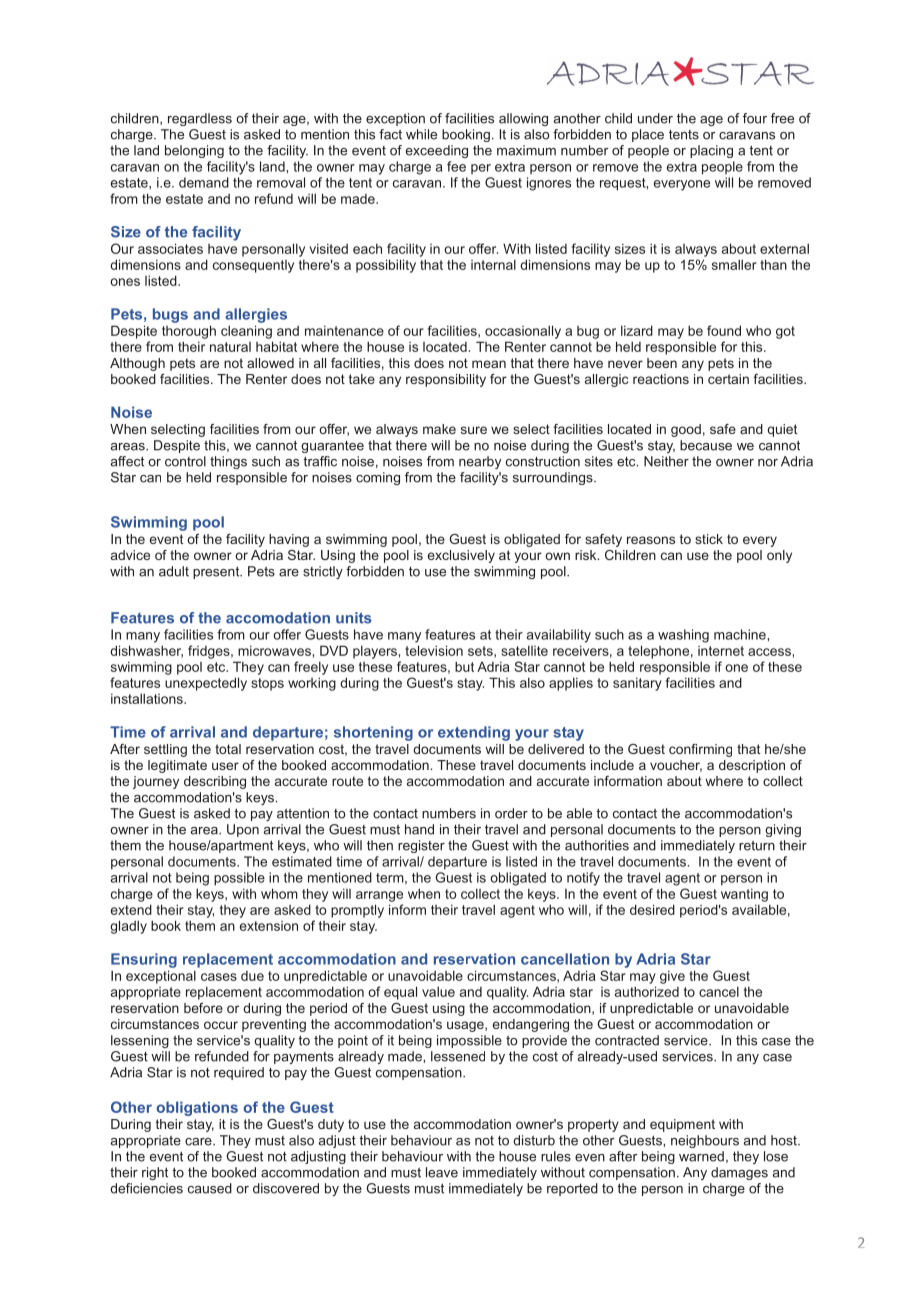  Describe the element at coordinates (757, 846) in the page. I see `return` at that location.
